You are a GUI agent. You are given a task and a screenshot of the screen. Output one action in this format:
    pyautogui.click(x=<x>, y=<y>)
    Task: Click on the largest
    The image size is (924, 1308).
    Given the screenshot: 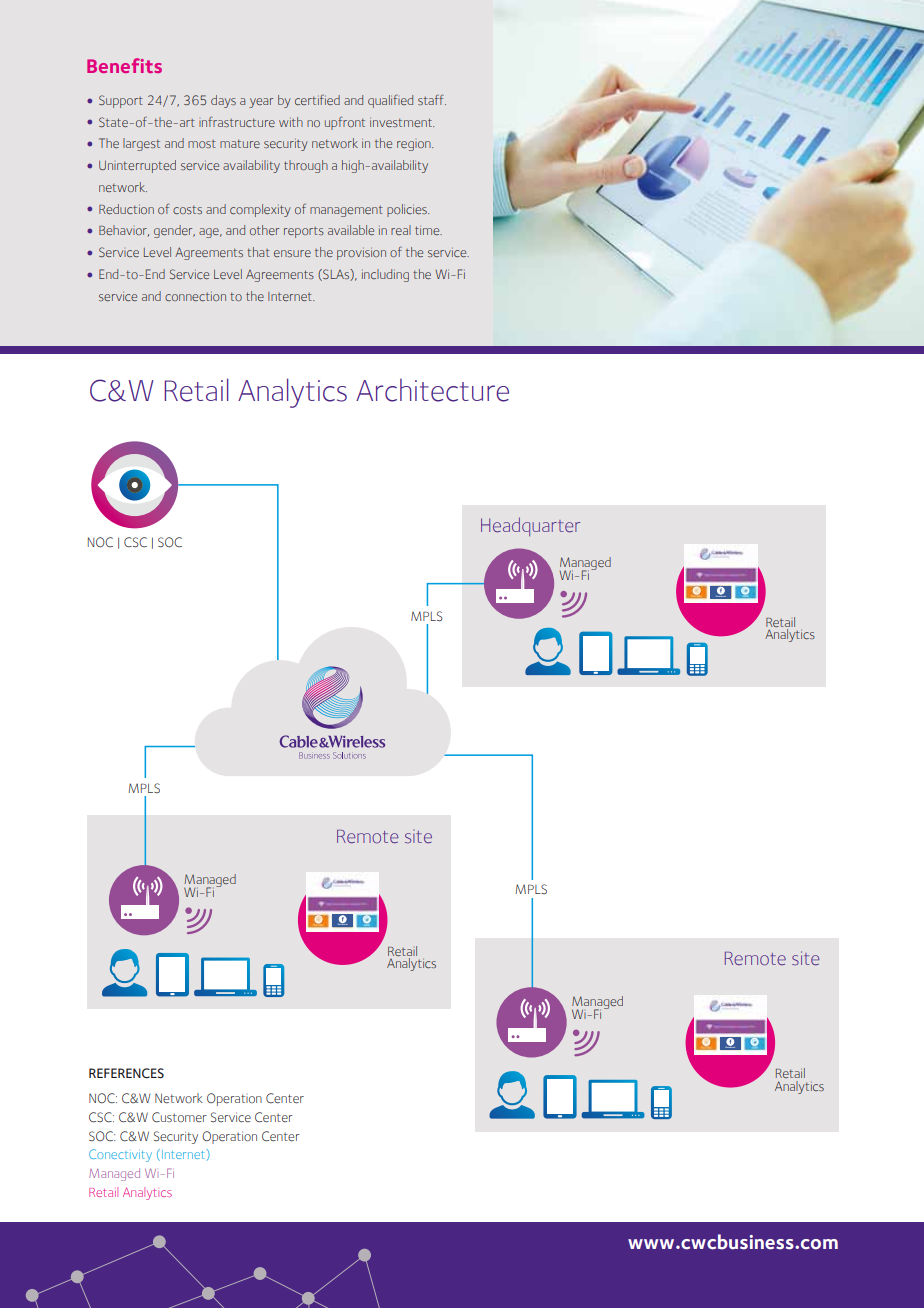 What is the action you would take?
    pyautogui.click(x=141, y=144)
